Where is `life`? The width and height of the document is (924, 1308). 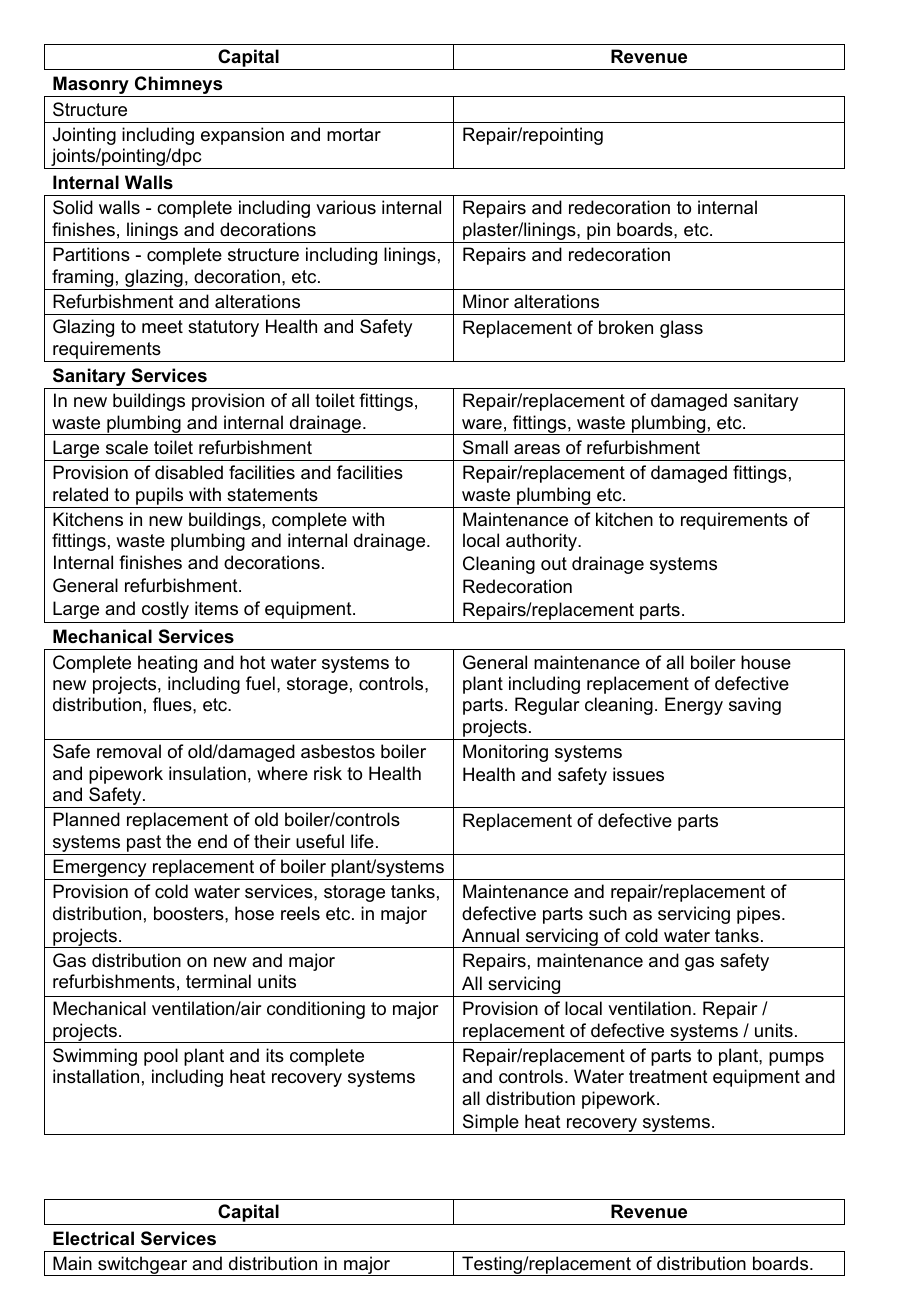
life is located at coordinates (362, 841).
